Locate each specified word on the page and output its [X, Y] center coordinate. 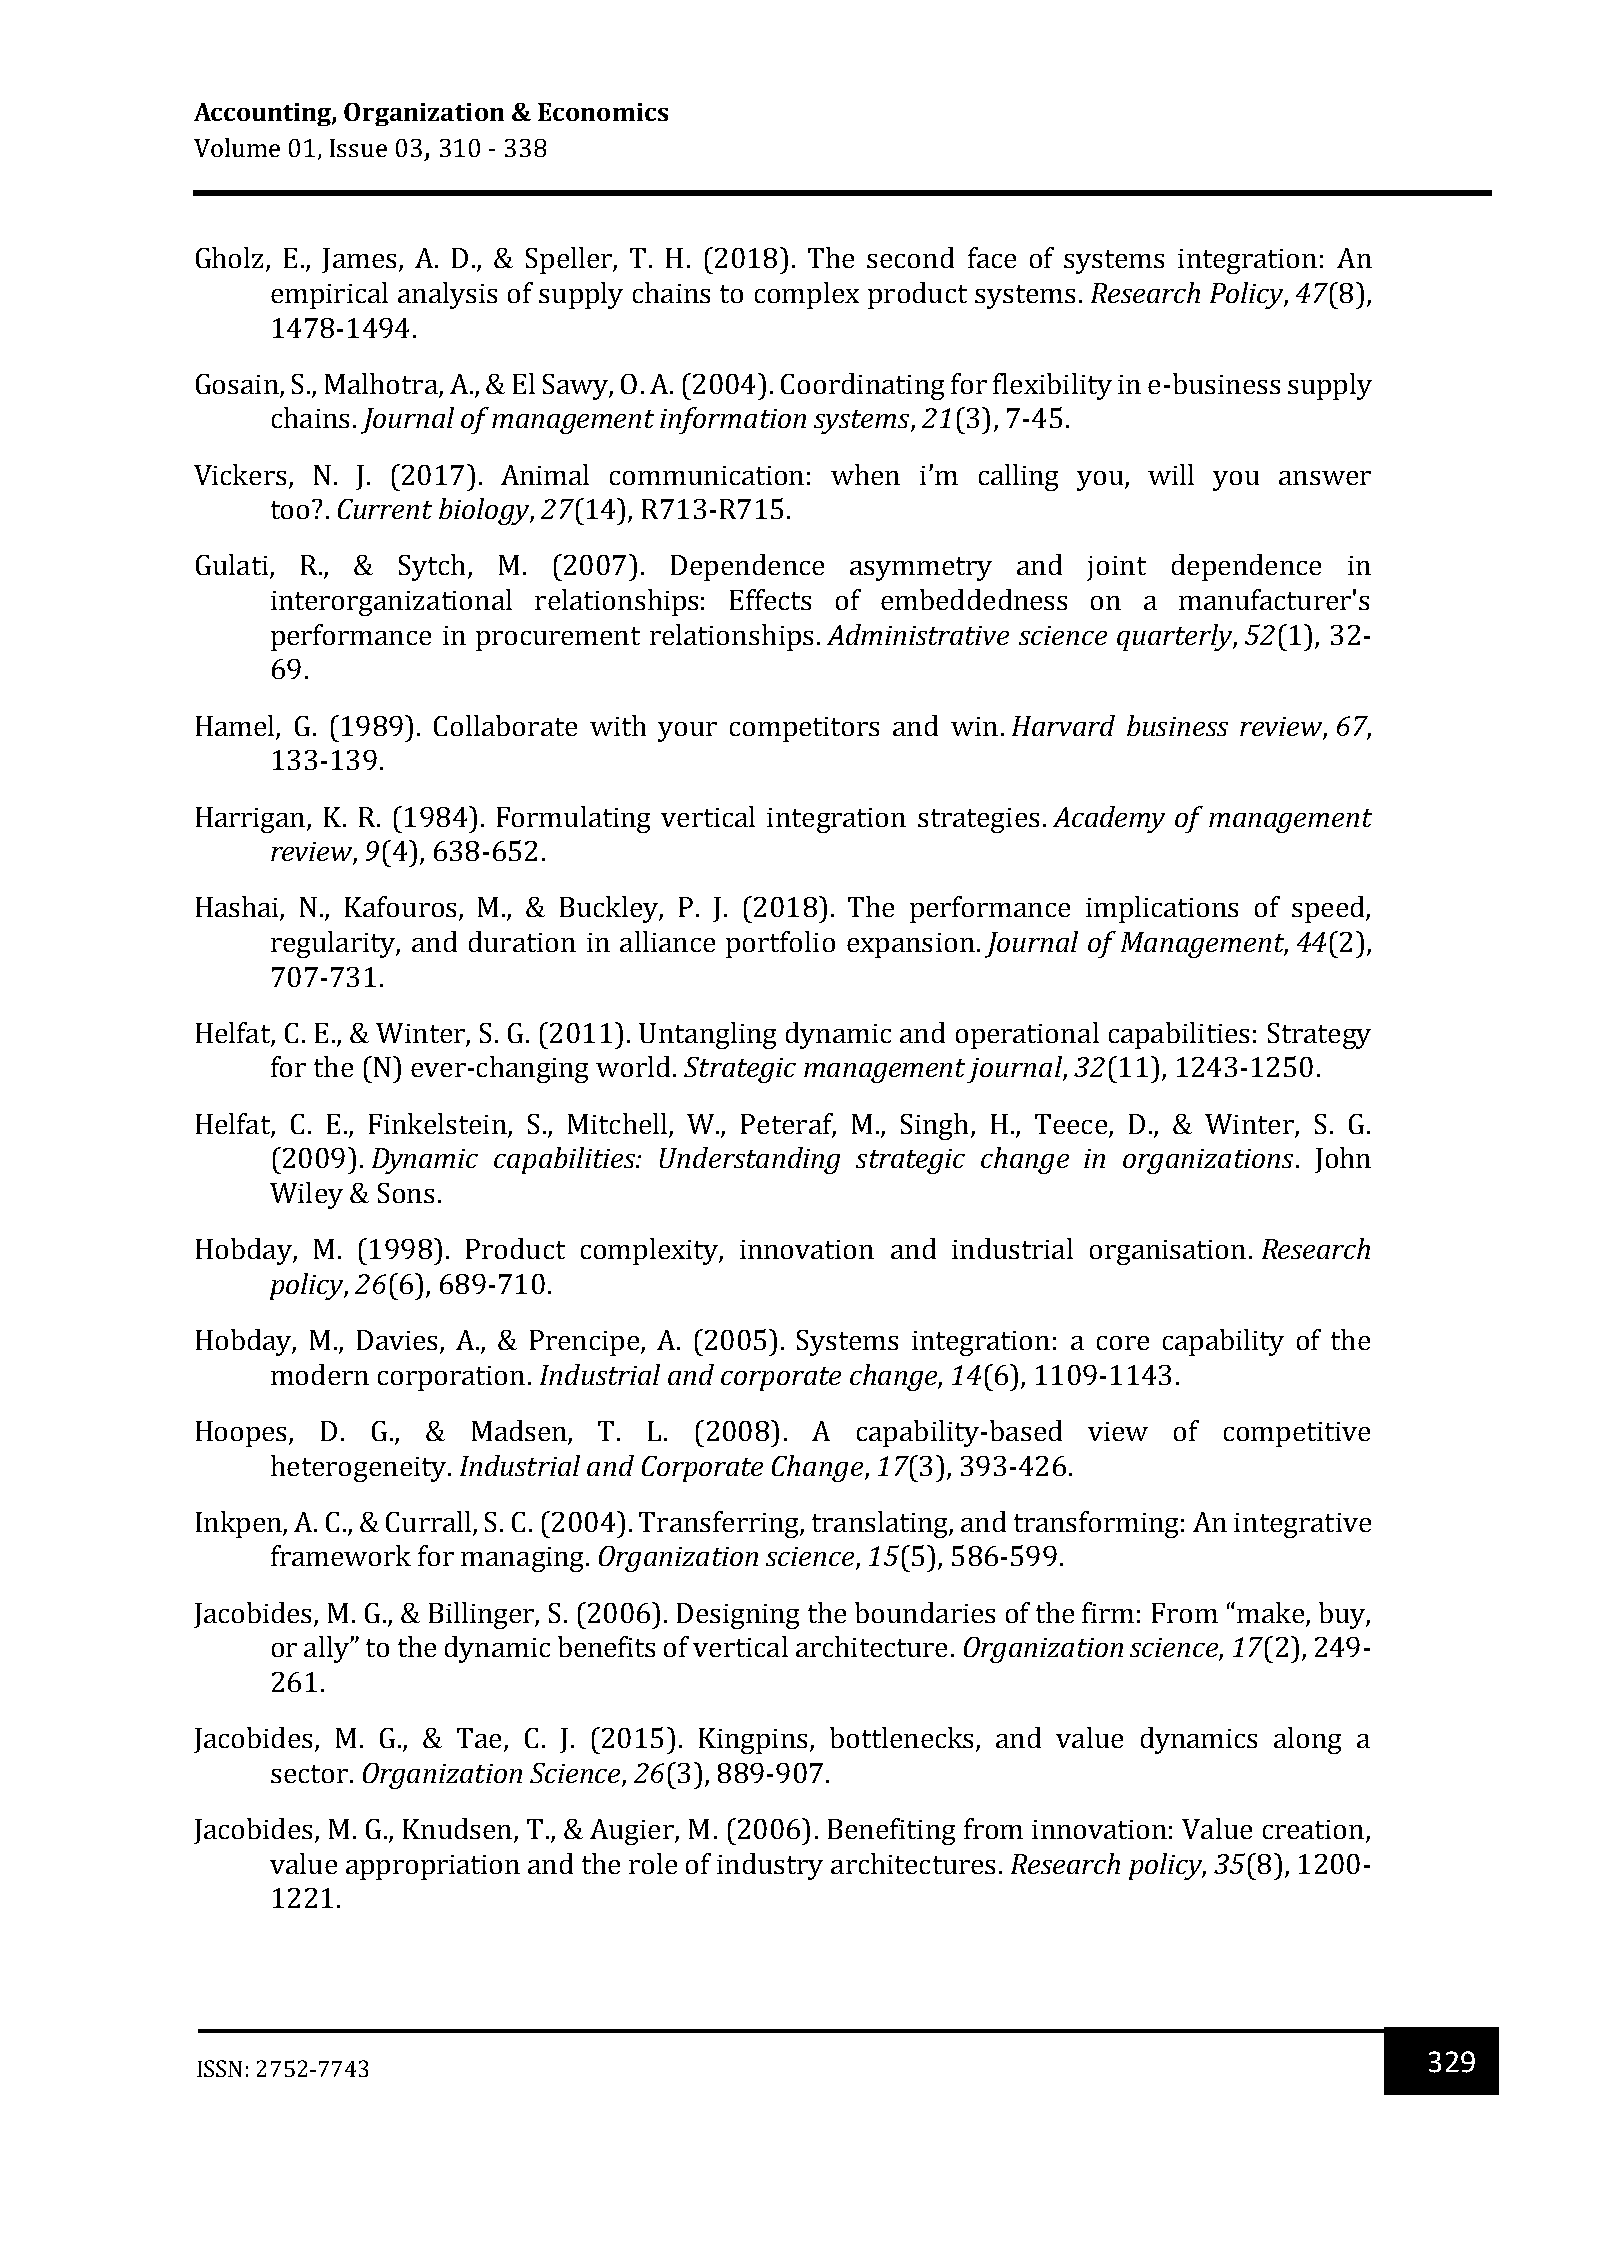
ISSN [219, 2068]
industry [770, 1866]
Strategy [1319, 1036]
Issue [358, 148]
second [910, 257]
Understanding [750, 1160]
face [992, 257]
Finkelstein [438, 1123]
